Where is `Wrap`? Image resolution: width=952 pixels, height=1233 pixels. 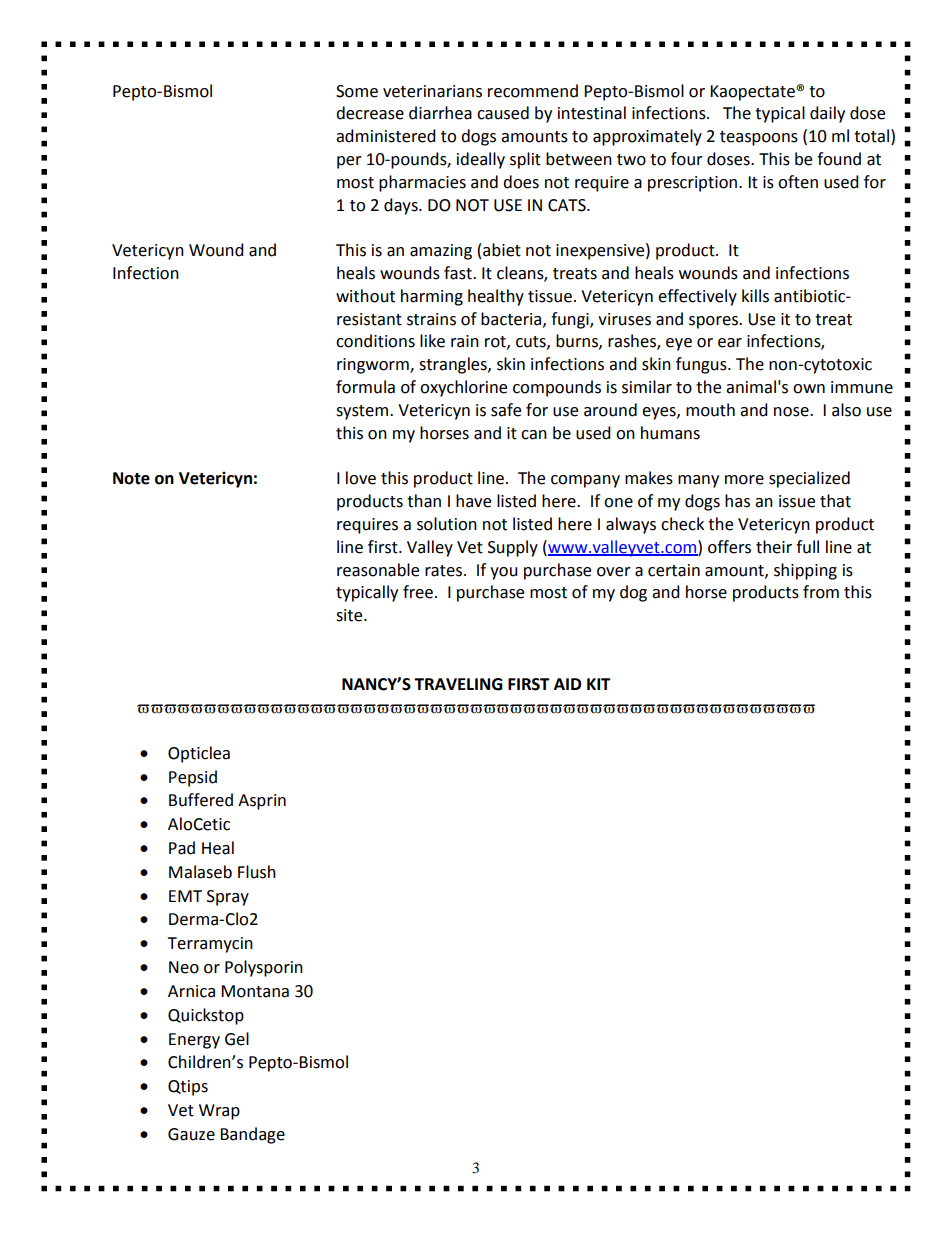
Wrap is located at coordinates (219, 1112).
